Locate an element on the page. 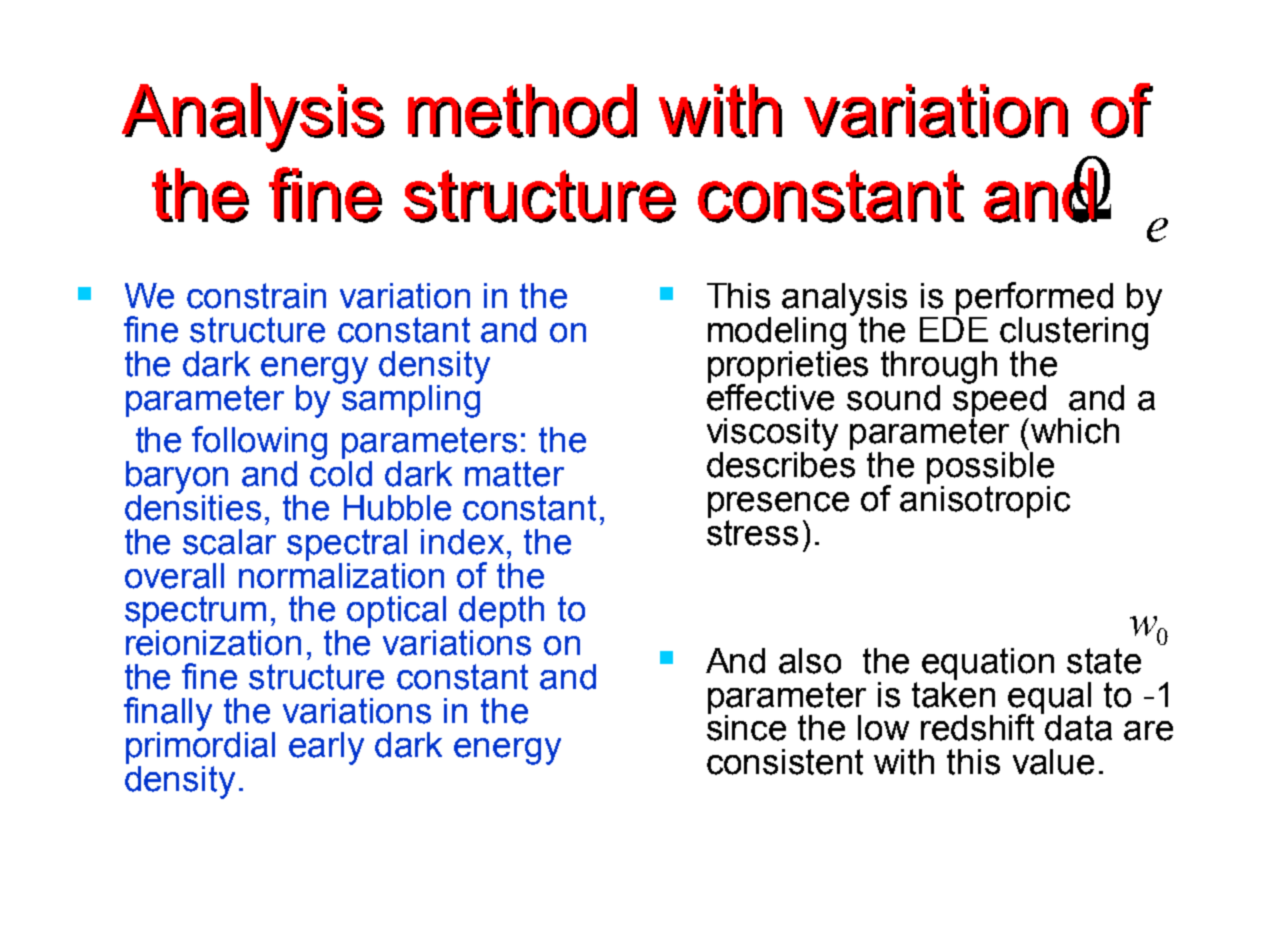 The width and height of the document is (1270, 952). which is located at coordinates (1075, 431).
